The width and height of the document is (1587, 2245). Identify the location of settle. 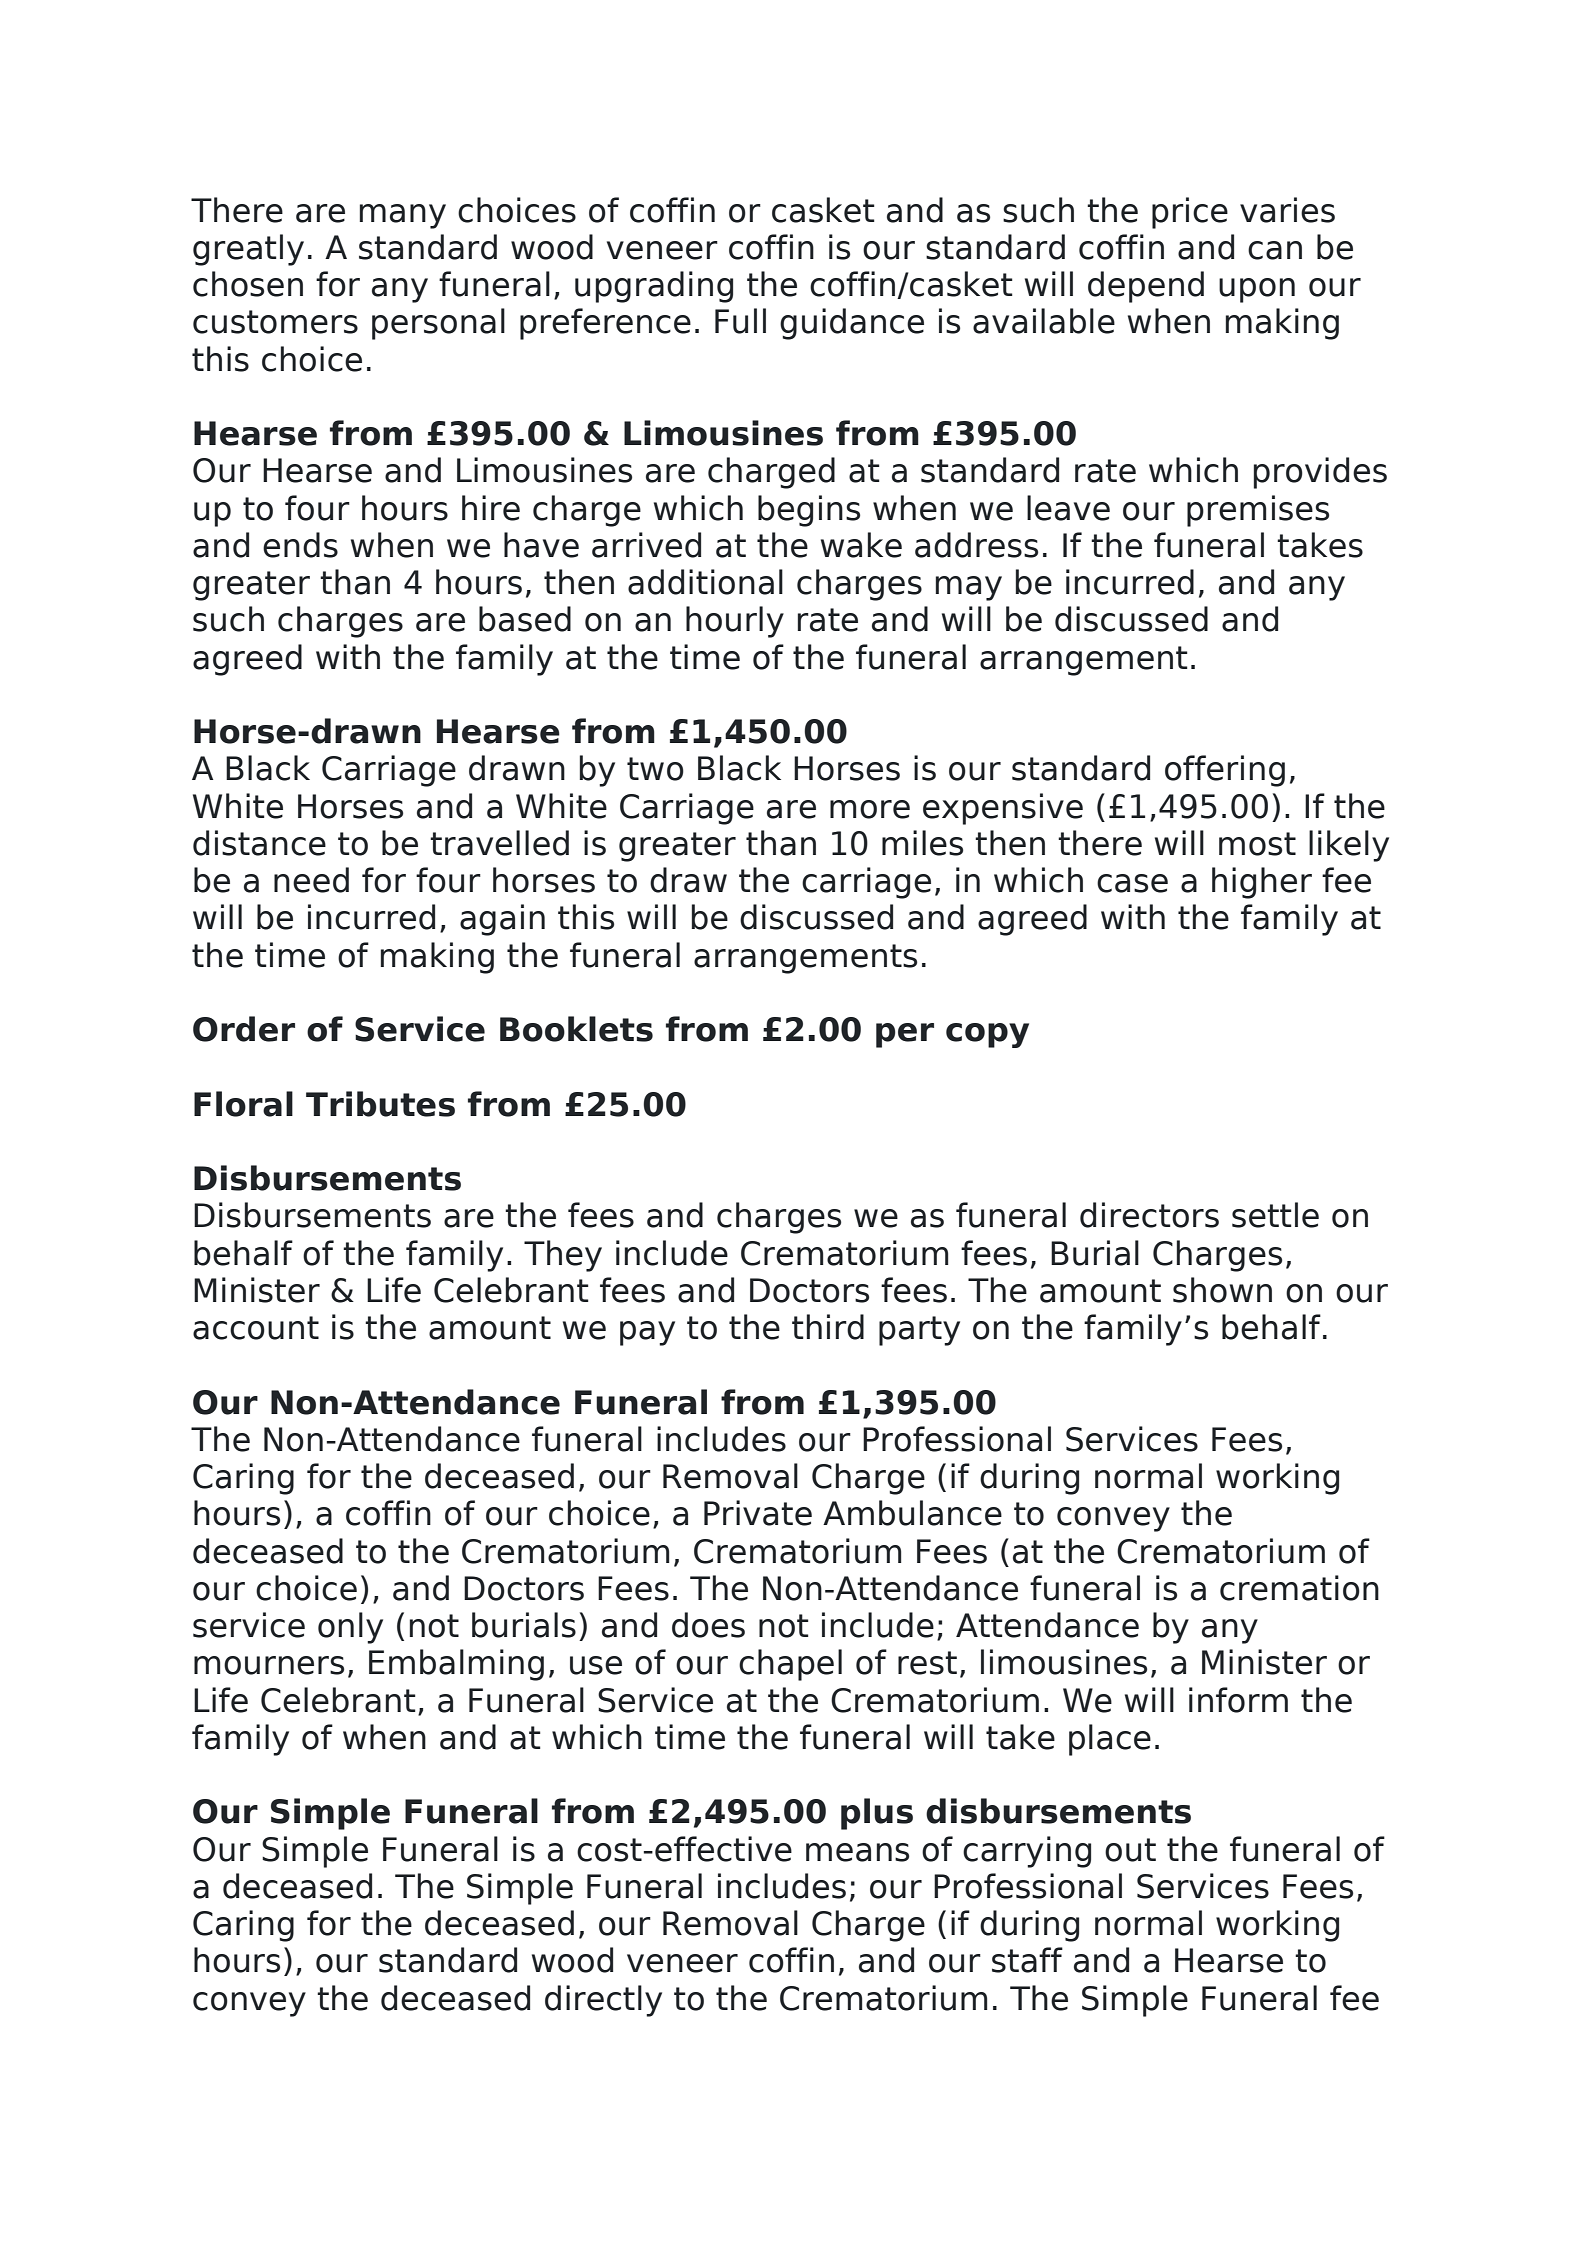
(1275, 1215).
